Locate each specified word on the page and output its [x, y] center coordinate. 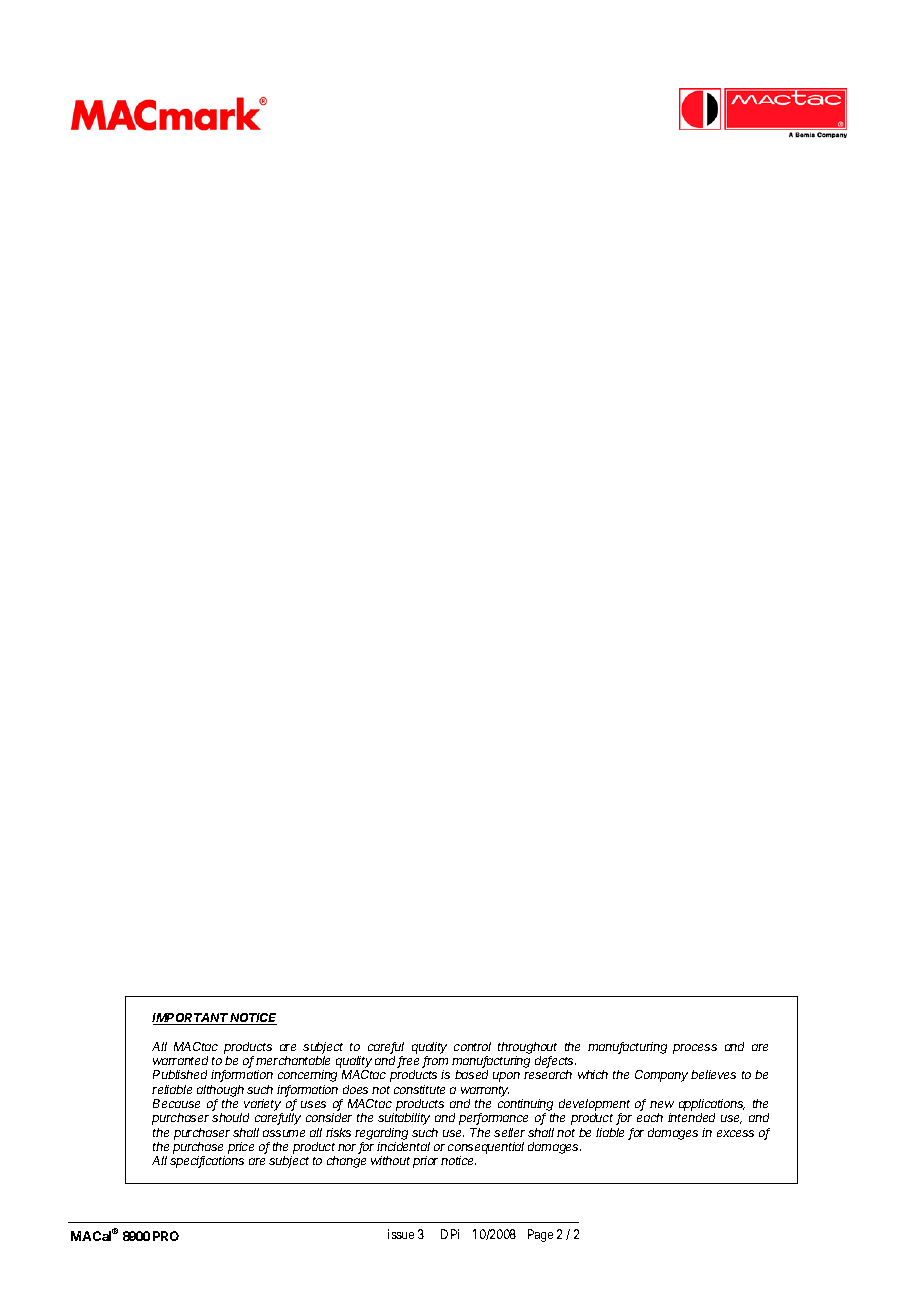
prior [425, 1162]
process [695, 1049]
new [662, 1104]
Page [540, 1235]
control [472, 1046]
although [220, 1091]
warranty [485, 1091]
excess [735, 1133]
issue [401, 1234]
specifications [207, 1162]
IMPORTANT [191, 1019]
